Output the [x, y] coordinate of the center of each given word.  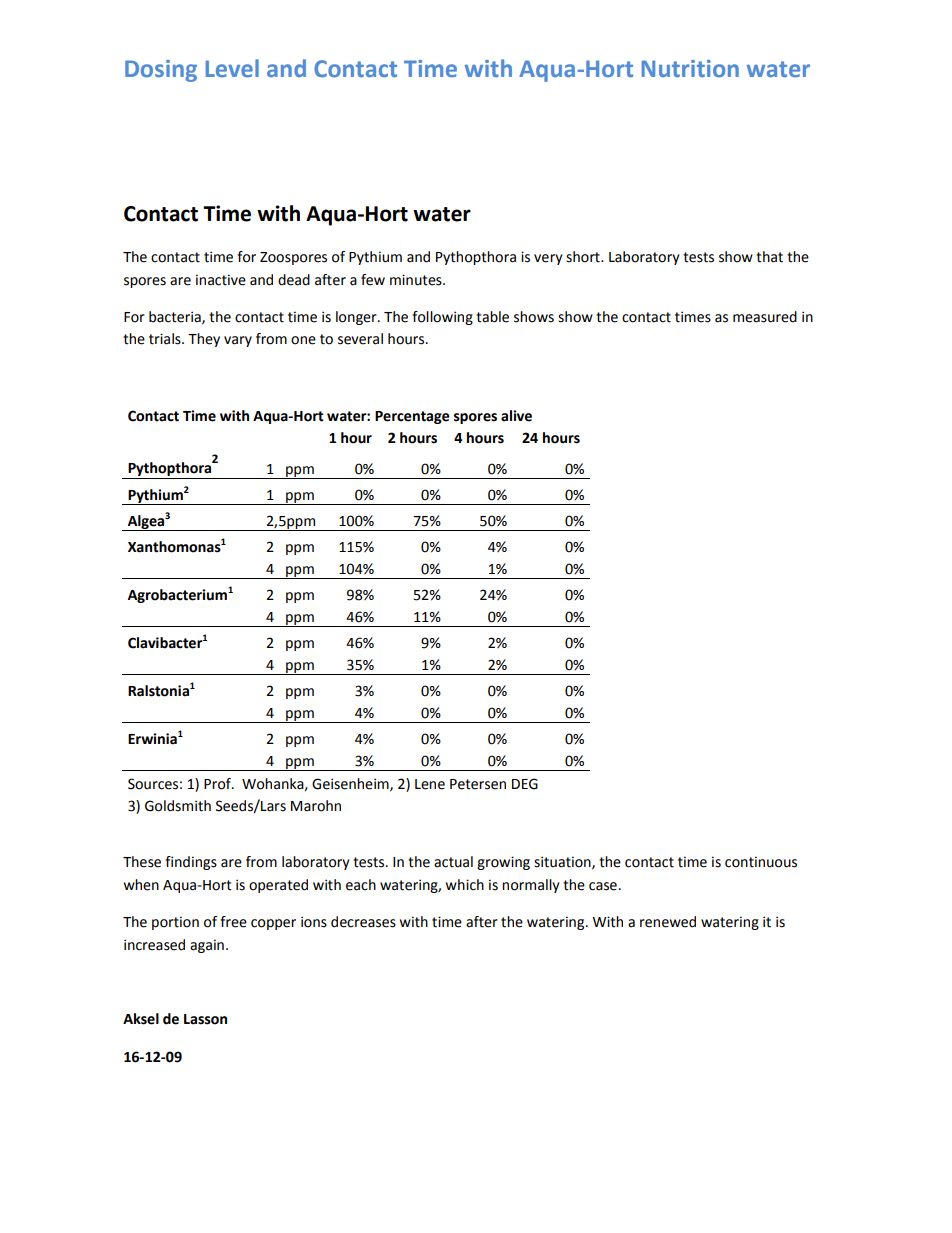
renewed [668, 922]
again [207, 946]
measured [765, 317]
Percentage [412, 417]
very [548, 259]
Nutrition [690, 68]
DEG [525, 784]
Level [232, 68]
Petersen [478, 784]
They [204, 340]
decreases [363, 922]
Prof [218, 784]
